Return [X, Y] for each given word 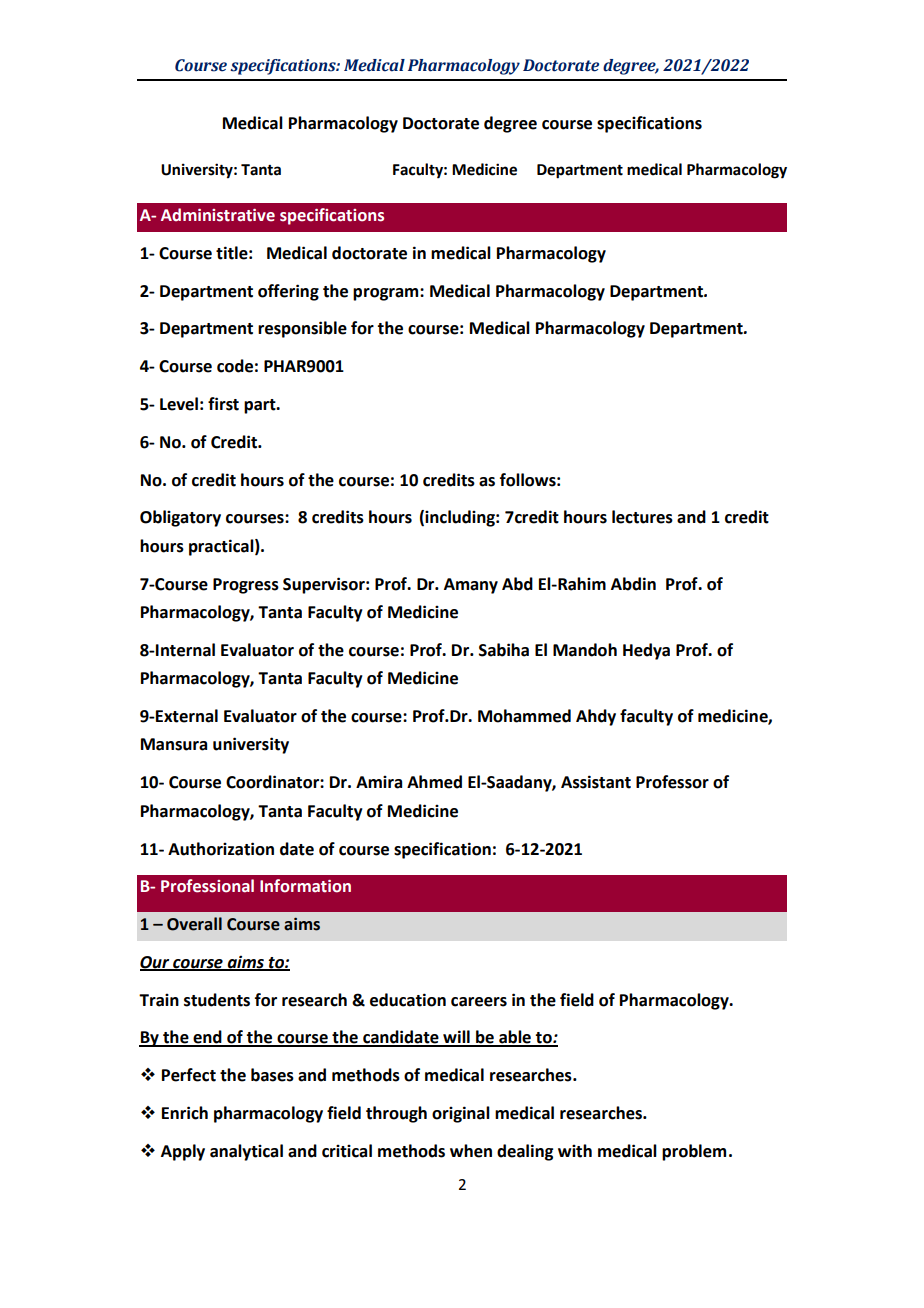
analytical [246, 1152]
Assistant [596, 782]
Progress [246, 586]
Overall [194, 924]
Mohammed [524, 716]
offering [288, 292]
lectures [642, 517]
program [387, 294]
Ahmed [434, 782]
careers [479, 1002]
